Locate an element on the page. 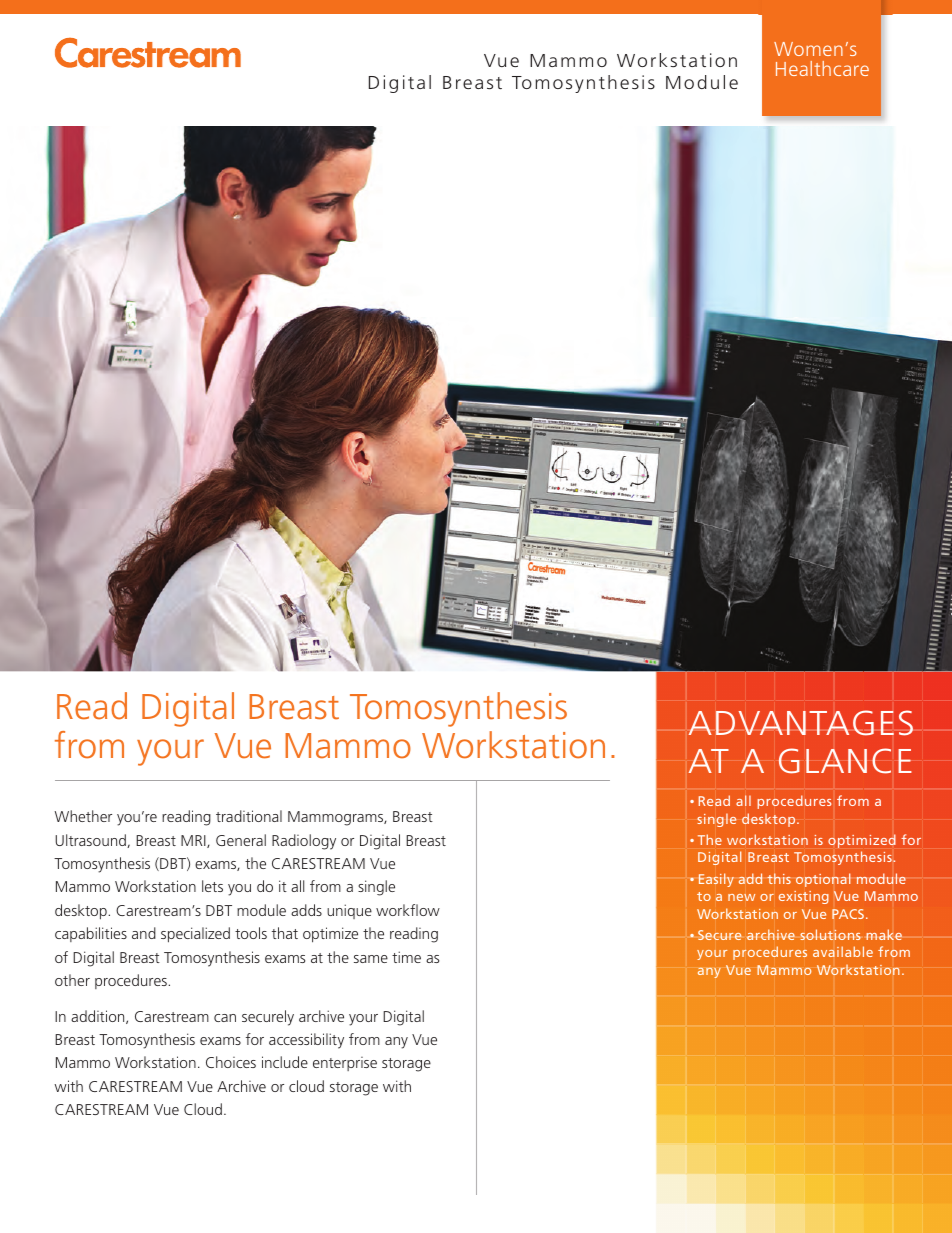  can is located at coordinates (225, 1018).
